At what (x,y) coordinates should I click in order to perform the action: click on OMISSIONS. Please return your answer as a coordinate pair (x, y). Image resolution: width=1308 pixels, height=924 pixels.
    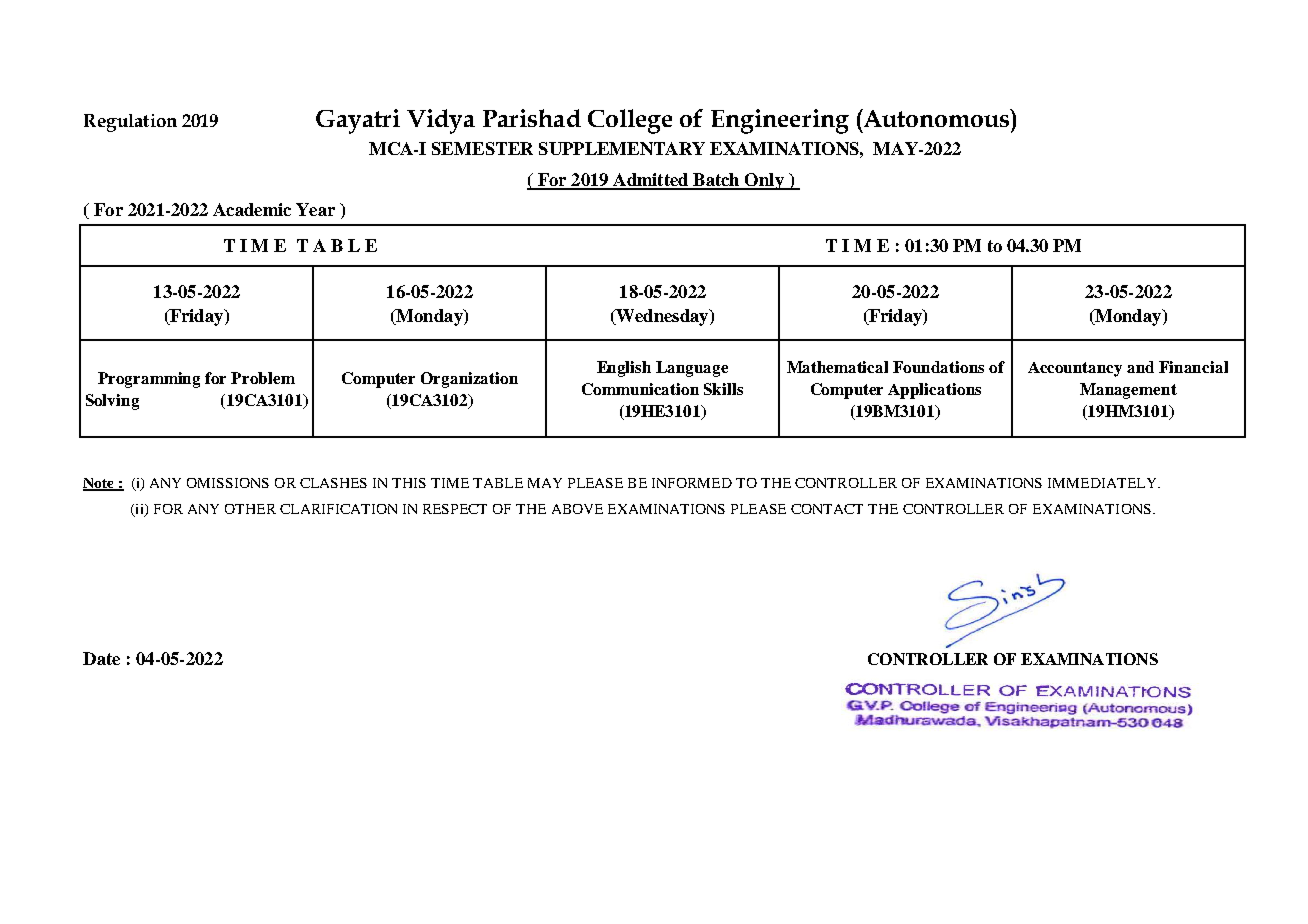
    Looking at the image, I should click on (228, 483).
